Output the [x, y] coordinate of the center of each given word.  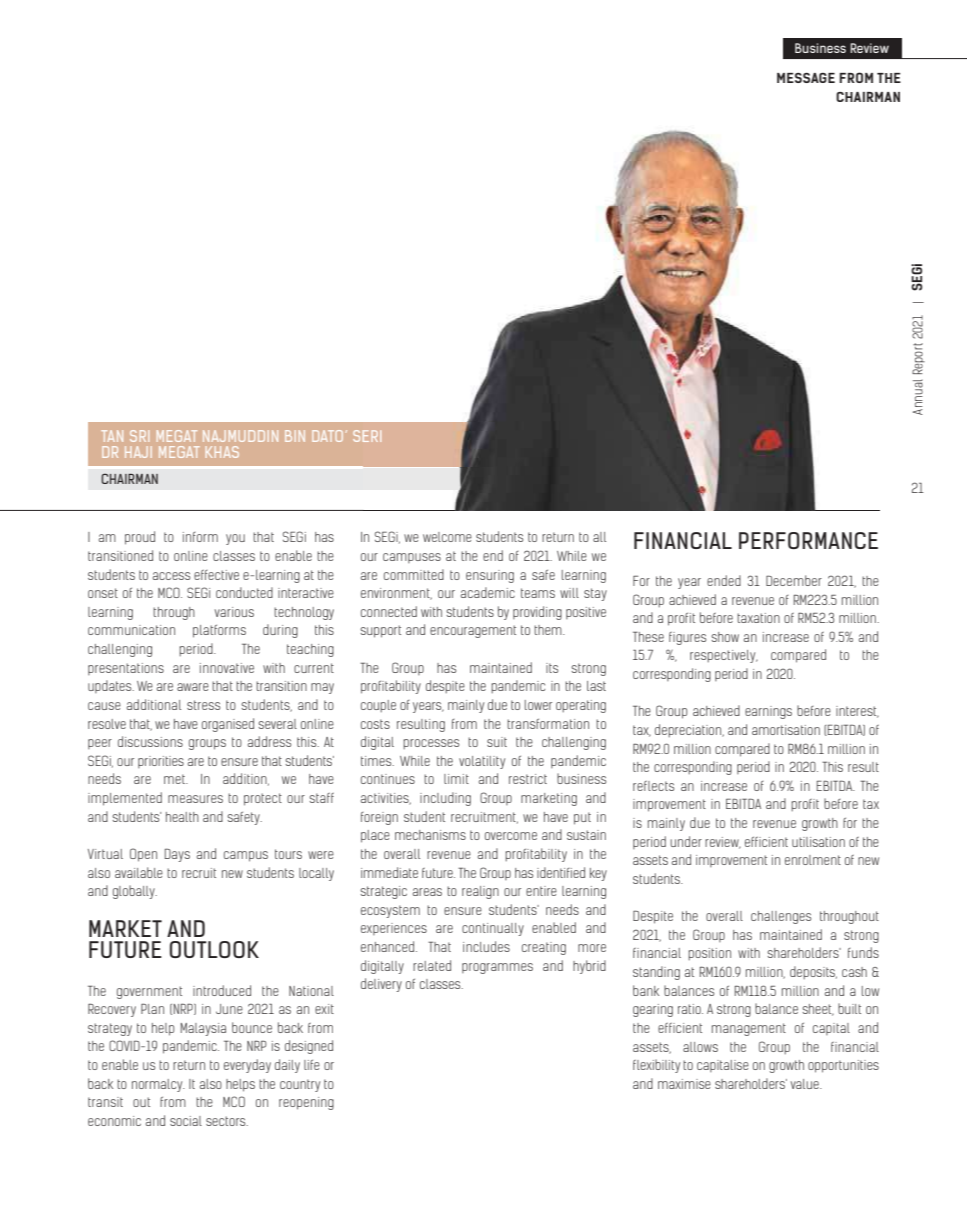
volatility [482, 762]
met [176, 779]
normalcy [158, 1085]
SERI [367, 436]
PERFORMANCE [808, 540]
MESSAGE [806, 78]
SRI [139, 436]
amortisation [786, 730]
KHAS [222, 452]
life [312, 1065]
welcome [447, 537]
